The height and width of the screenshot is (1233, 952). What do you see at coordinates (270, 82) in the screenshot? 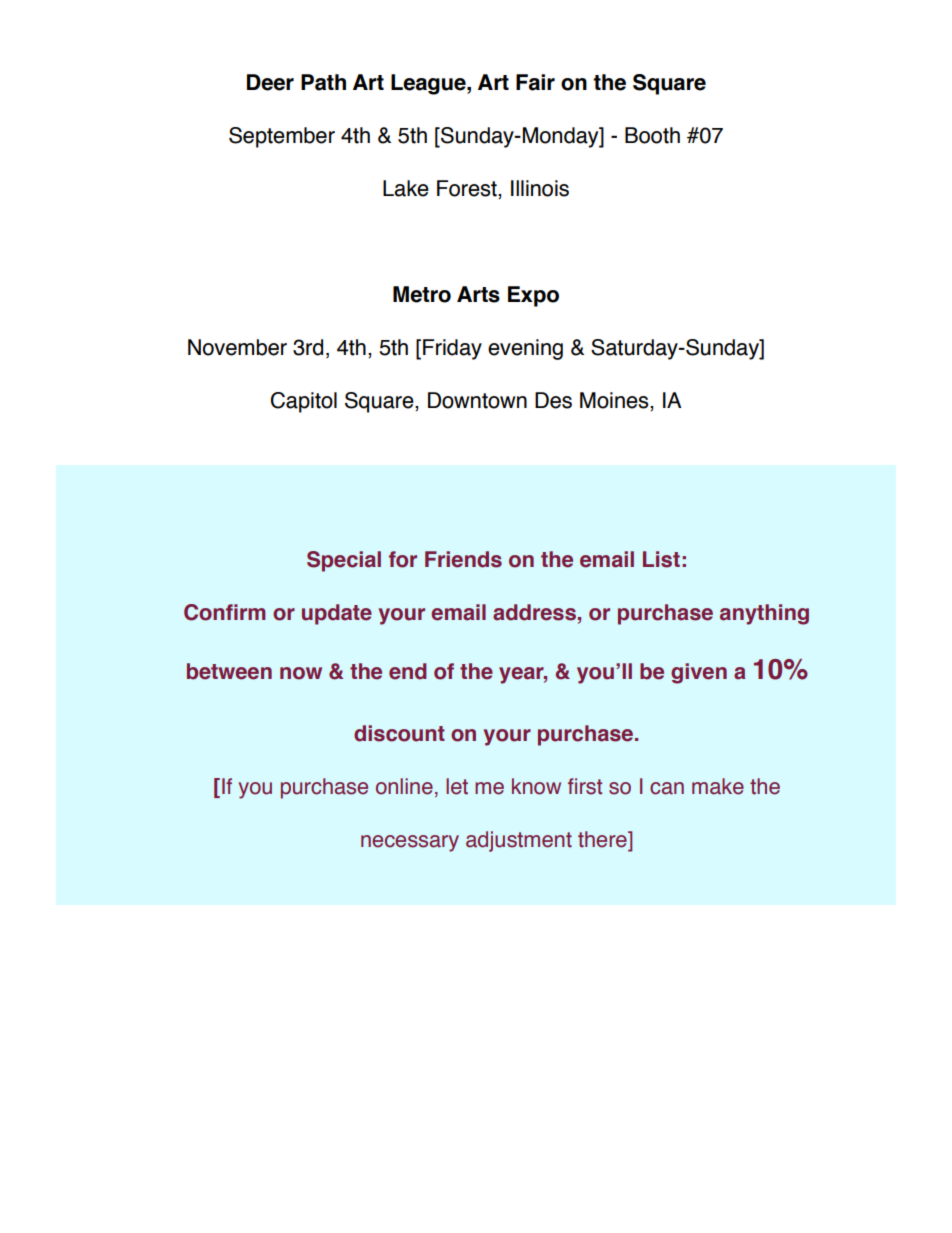
I see `Deer` at bounding box center [270, 82].
